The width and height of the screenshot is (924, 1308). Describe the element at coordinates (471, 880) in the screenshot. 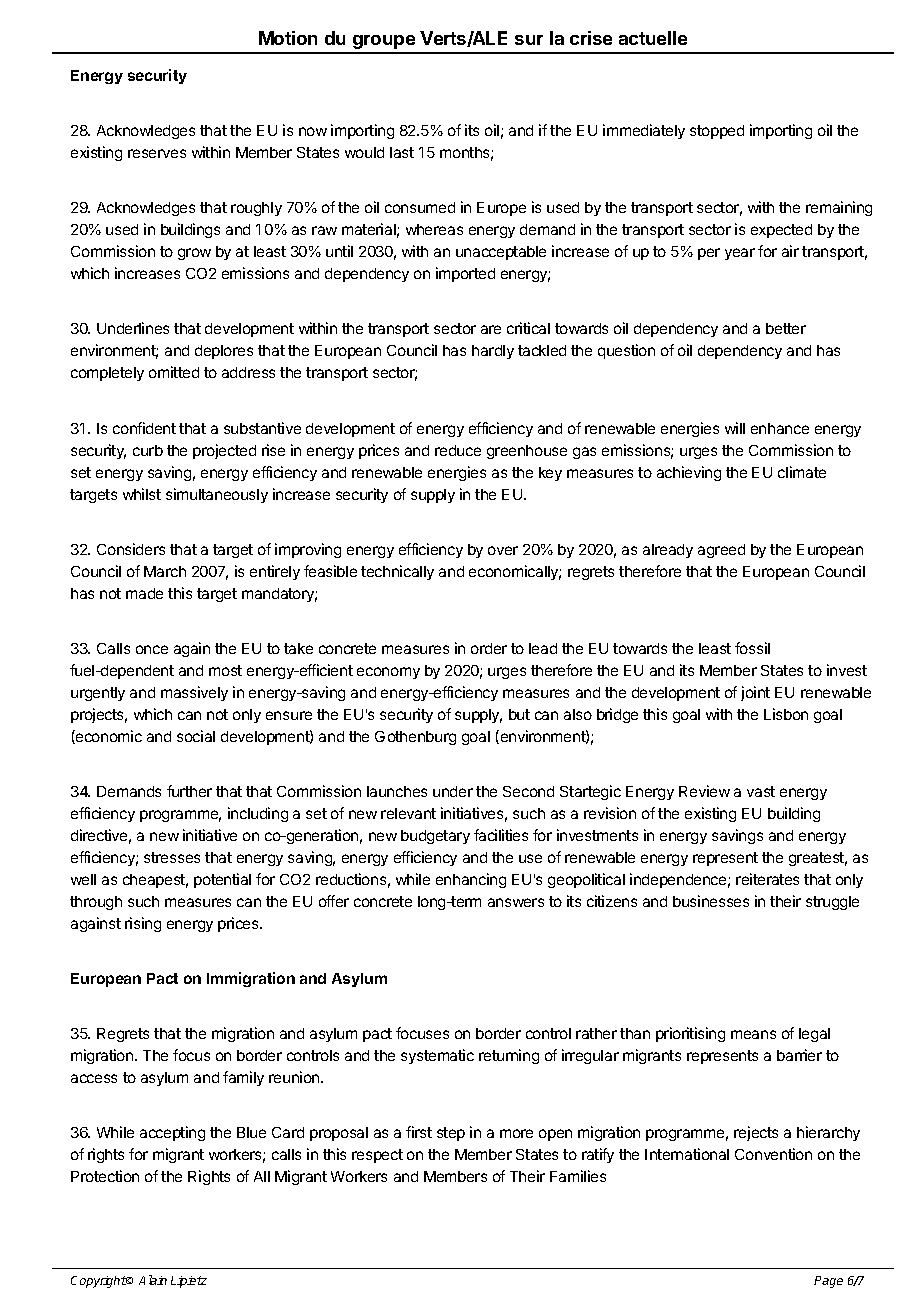

I see `enhancing` at that location.
